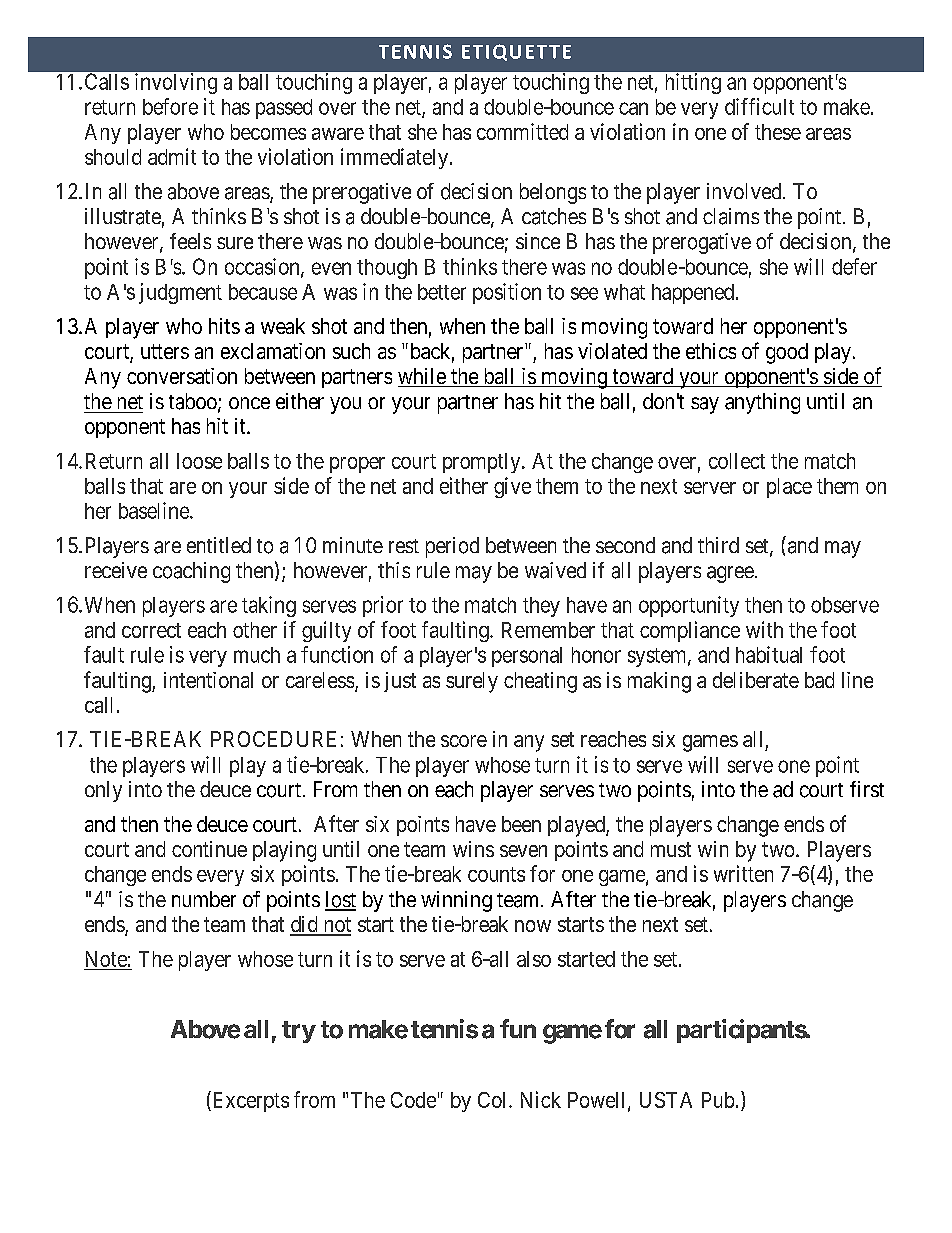  What do you see at coordinates (209, 849) in the screenshot?
I see `continue` at bounding box center [209, 849].
